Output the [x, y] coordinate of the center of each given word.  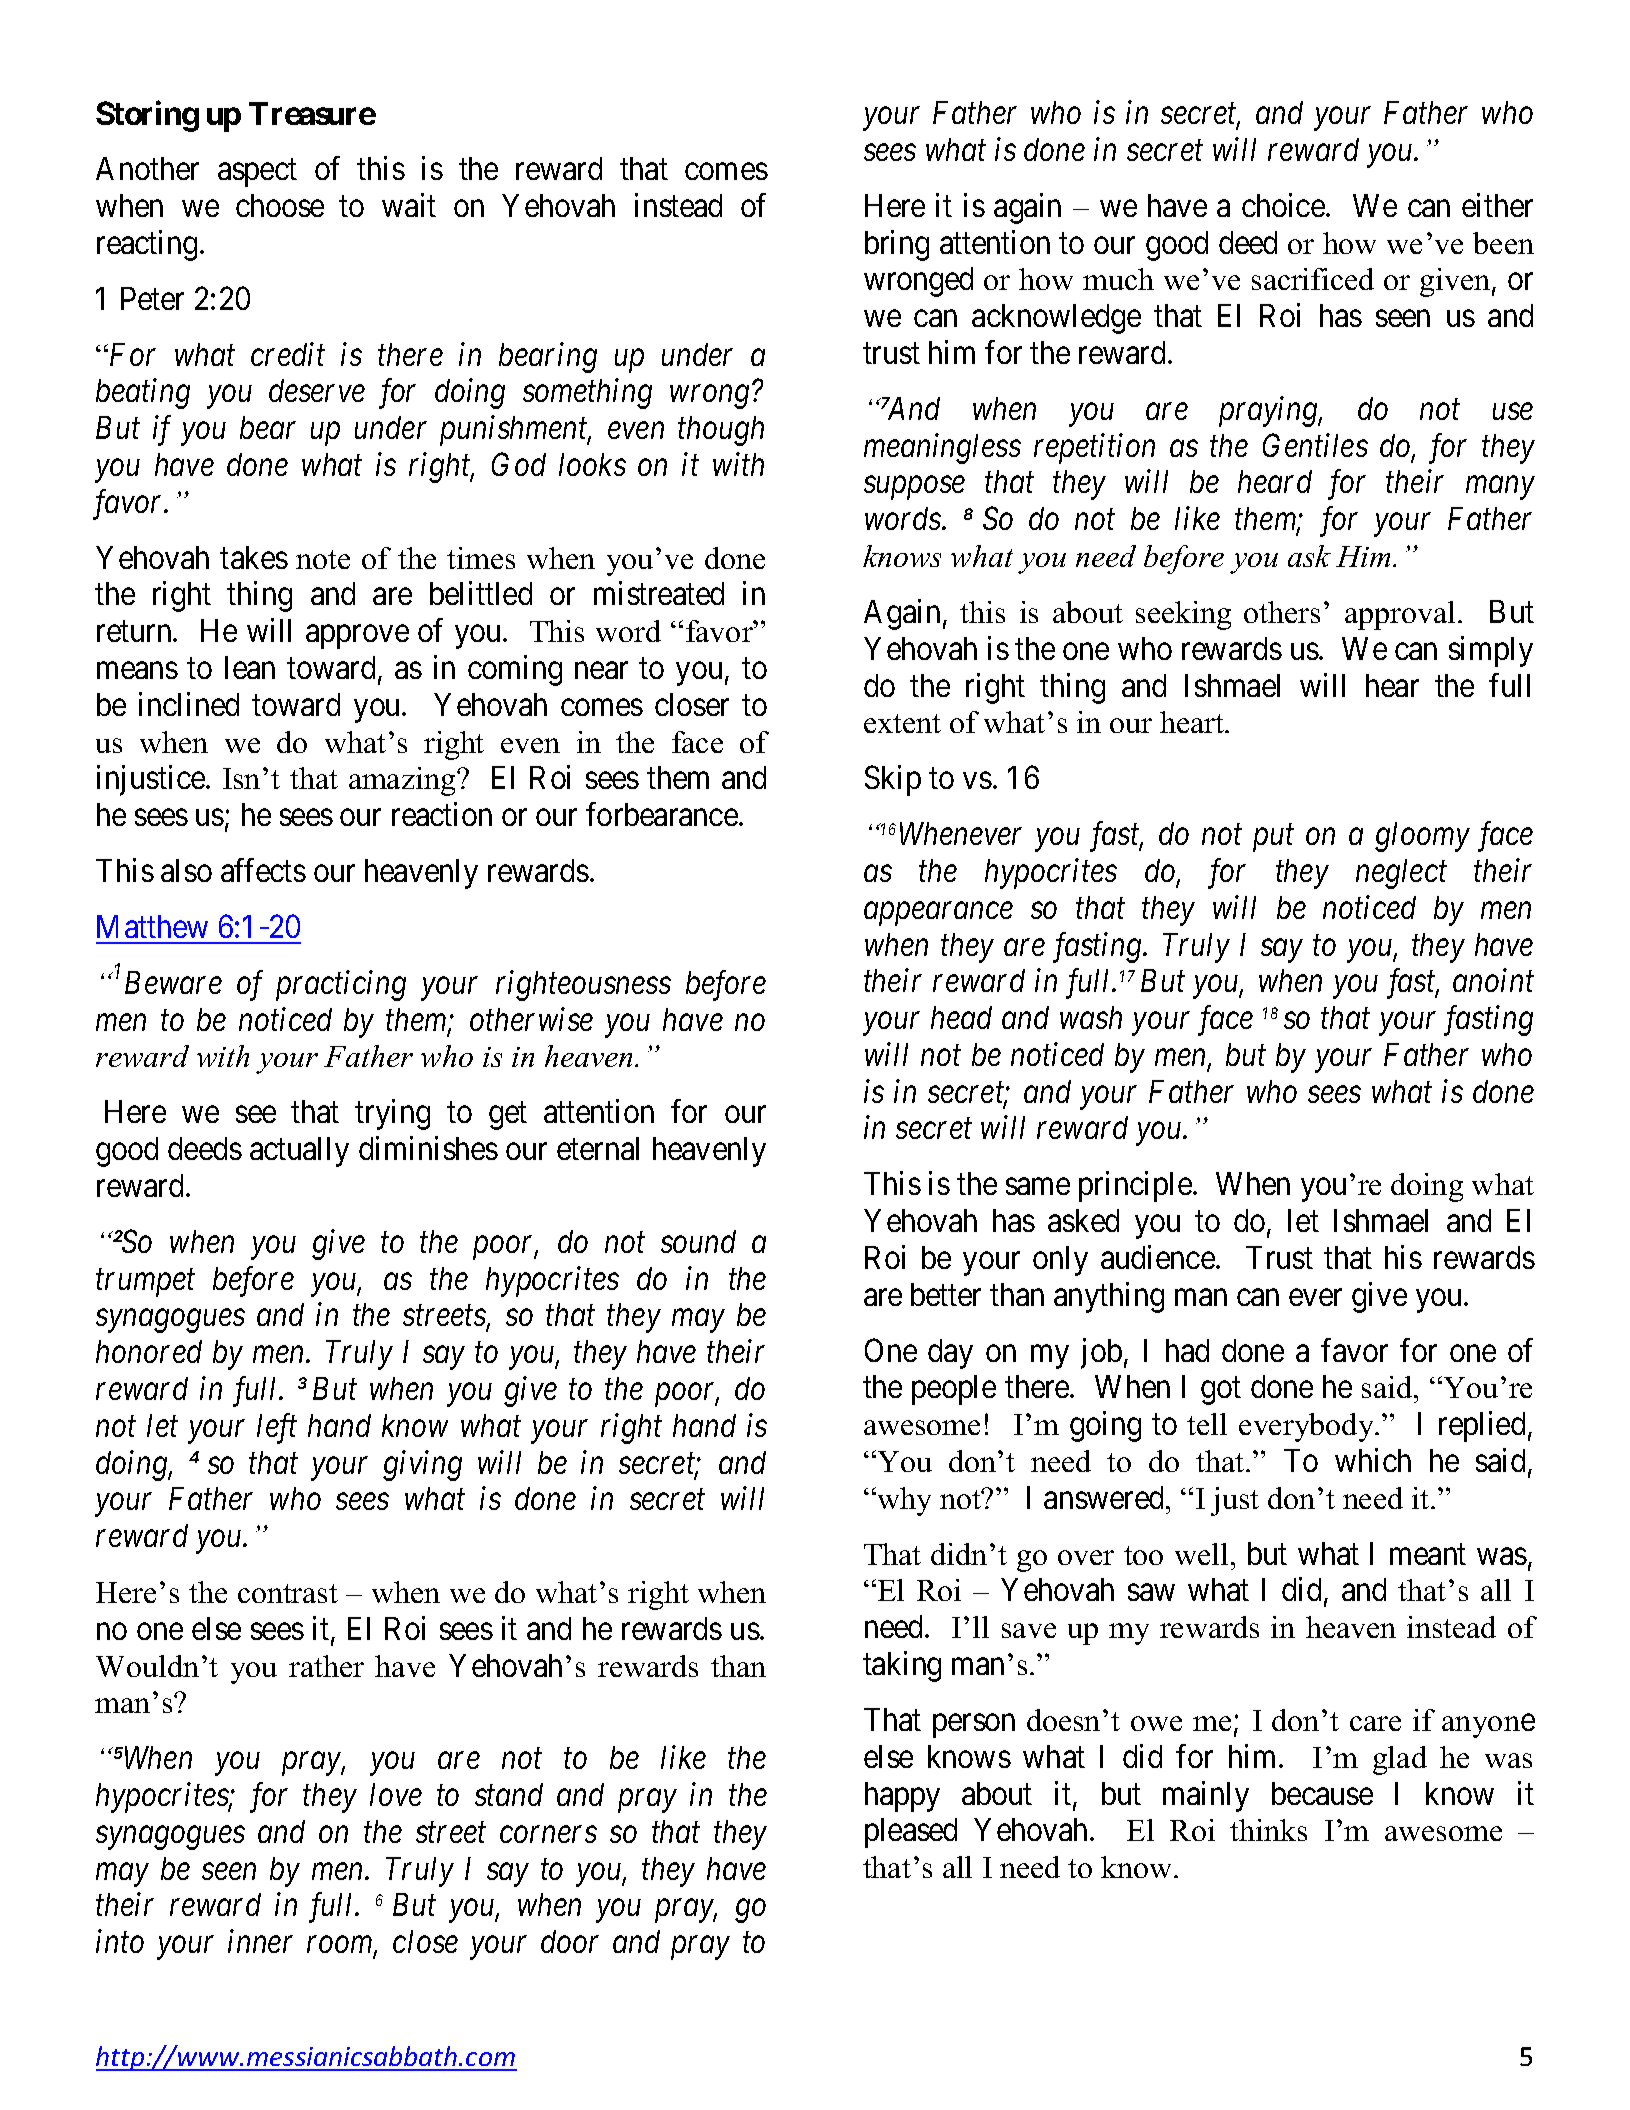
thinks [1268, 1830]
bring [897, 245]
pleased [911, 1833]
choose [280, 205]
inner [260, 1941]
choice [1283, 205]
